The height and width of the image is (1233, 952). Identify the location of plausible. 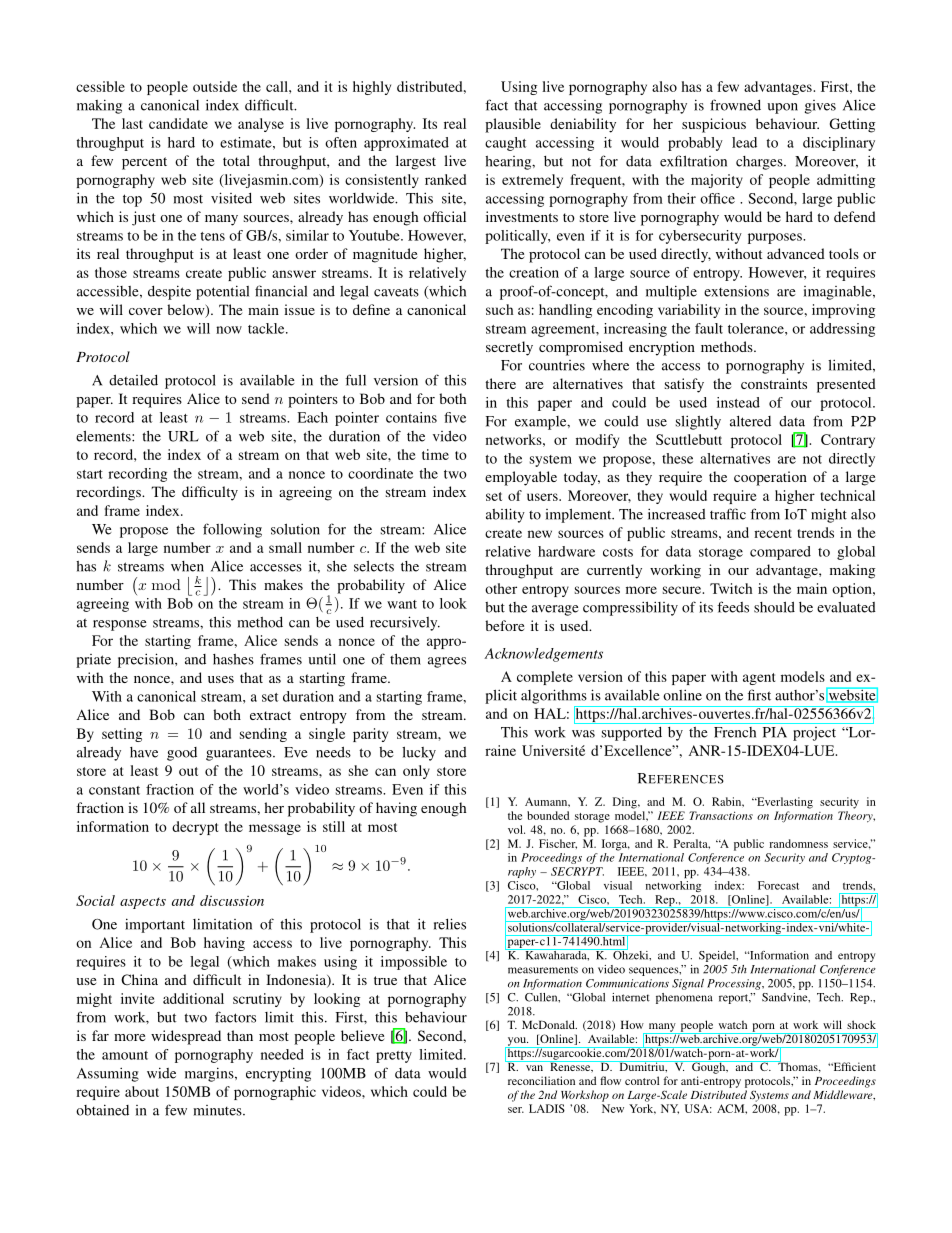
(513, 125).
